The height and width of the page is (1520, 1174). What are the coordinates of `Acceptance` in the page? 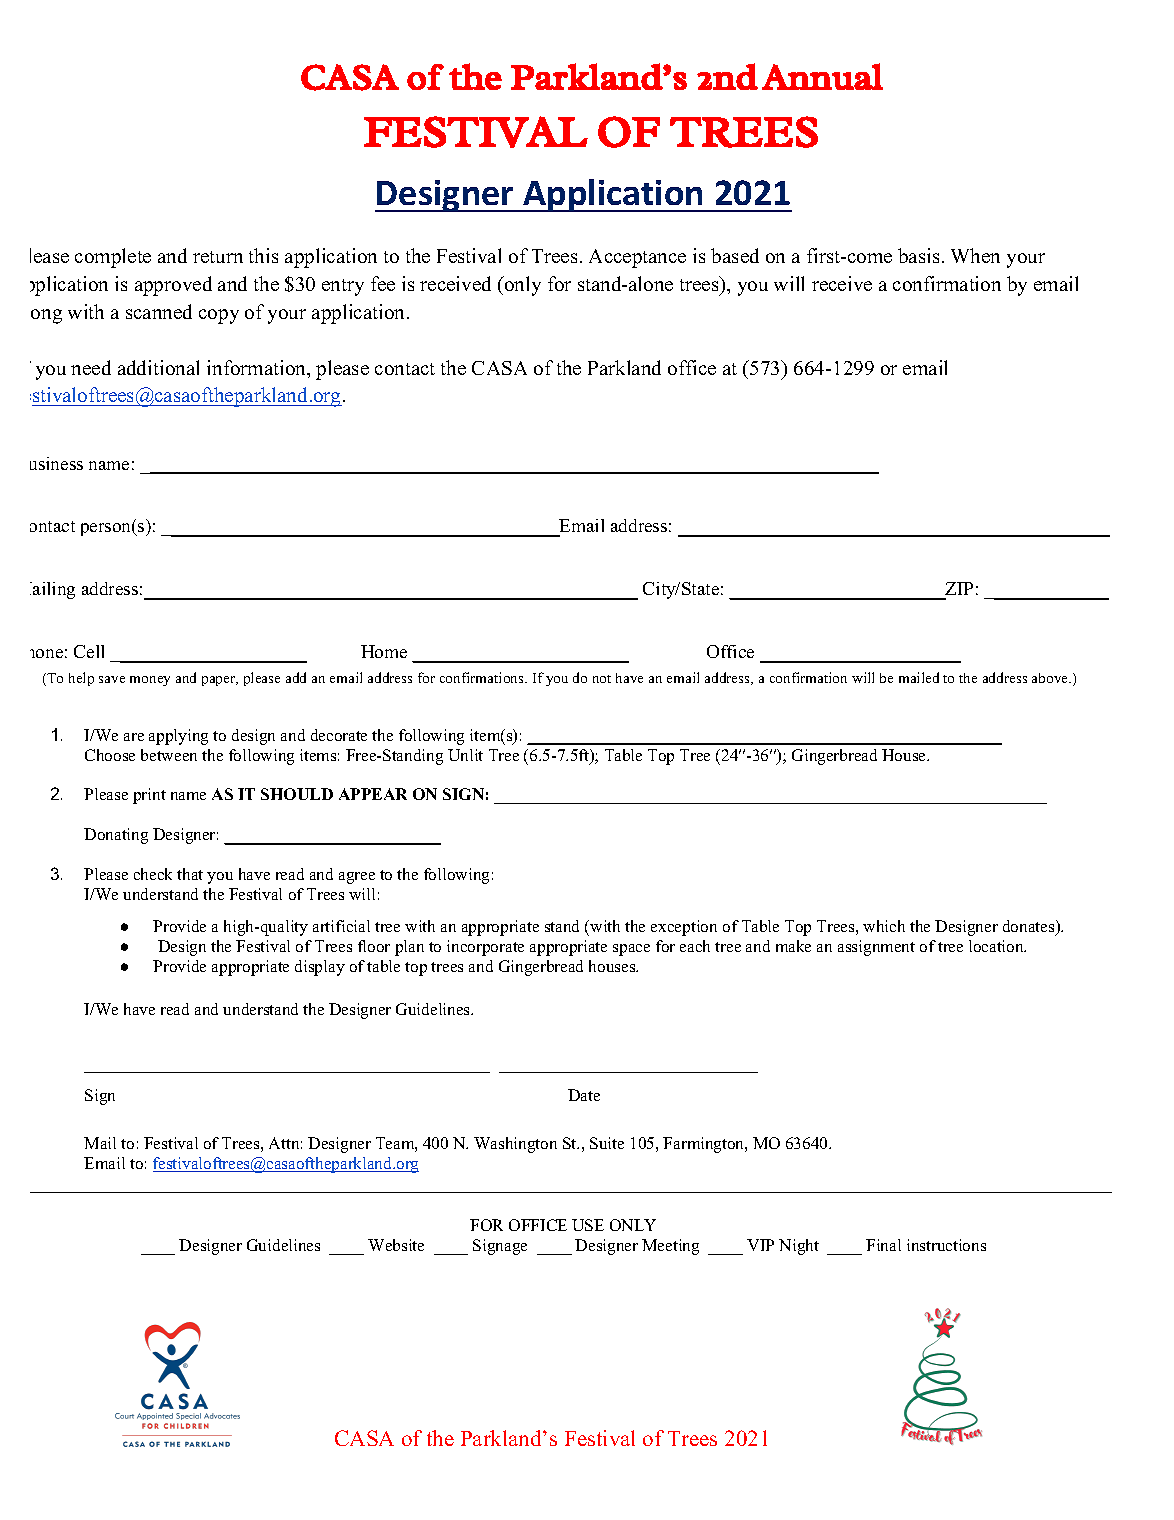 It's located at (637, 258).
